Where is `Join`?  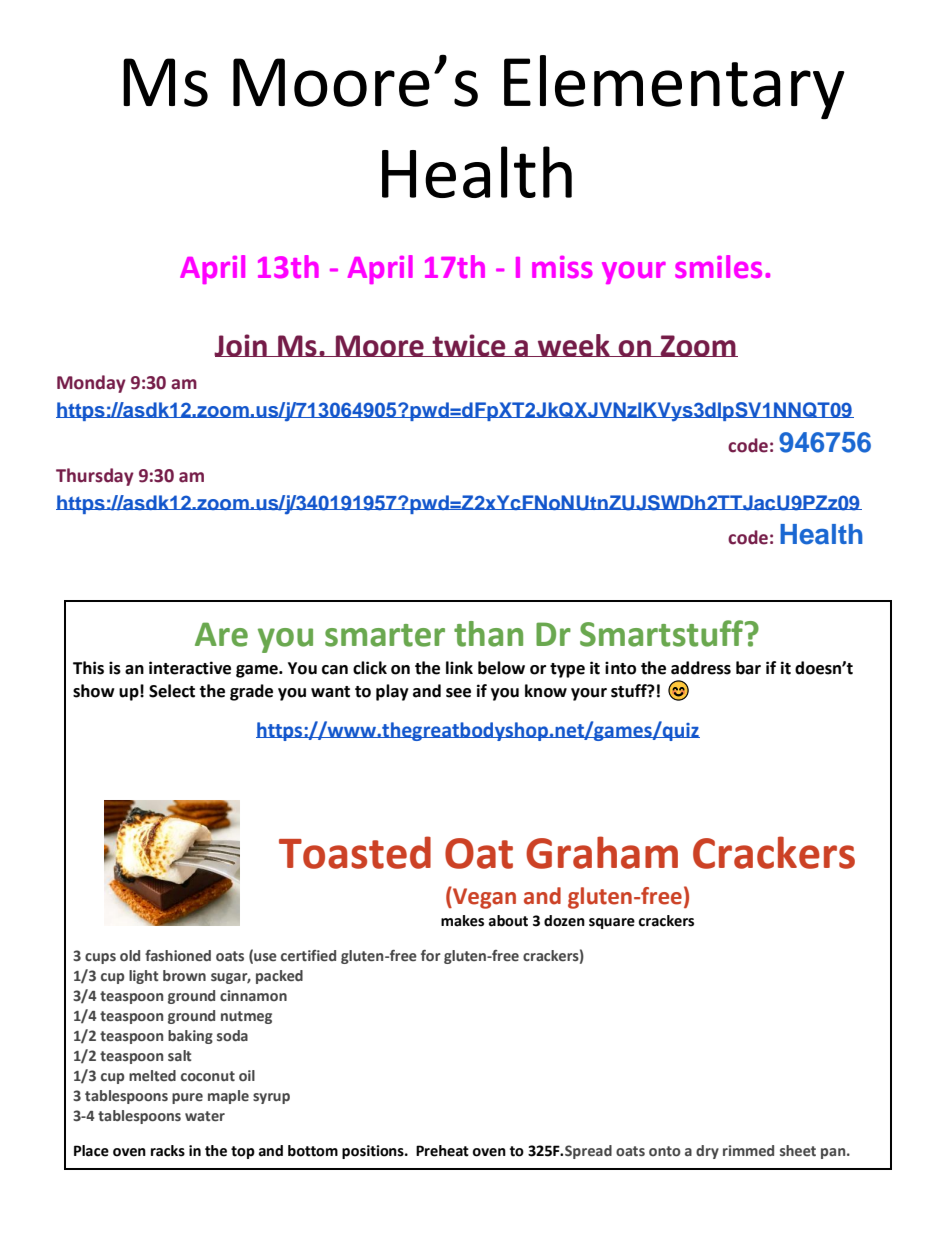 Join is located at coordinates (241, 345).
